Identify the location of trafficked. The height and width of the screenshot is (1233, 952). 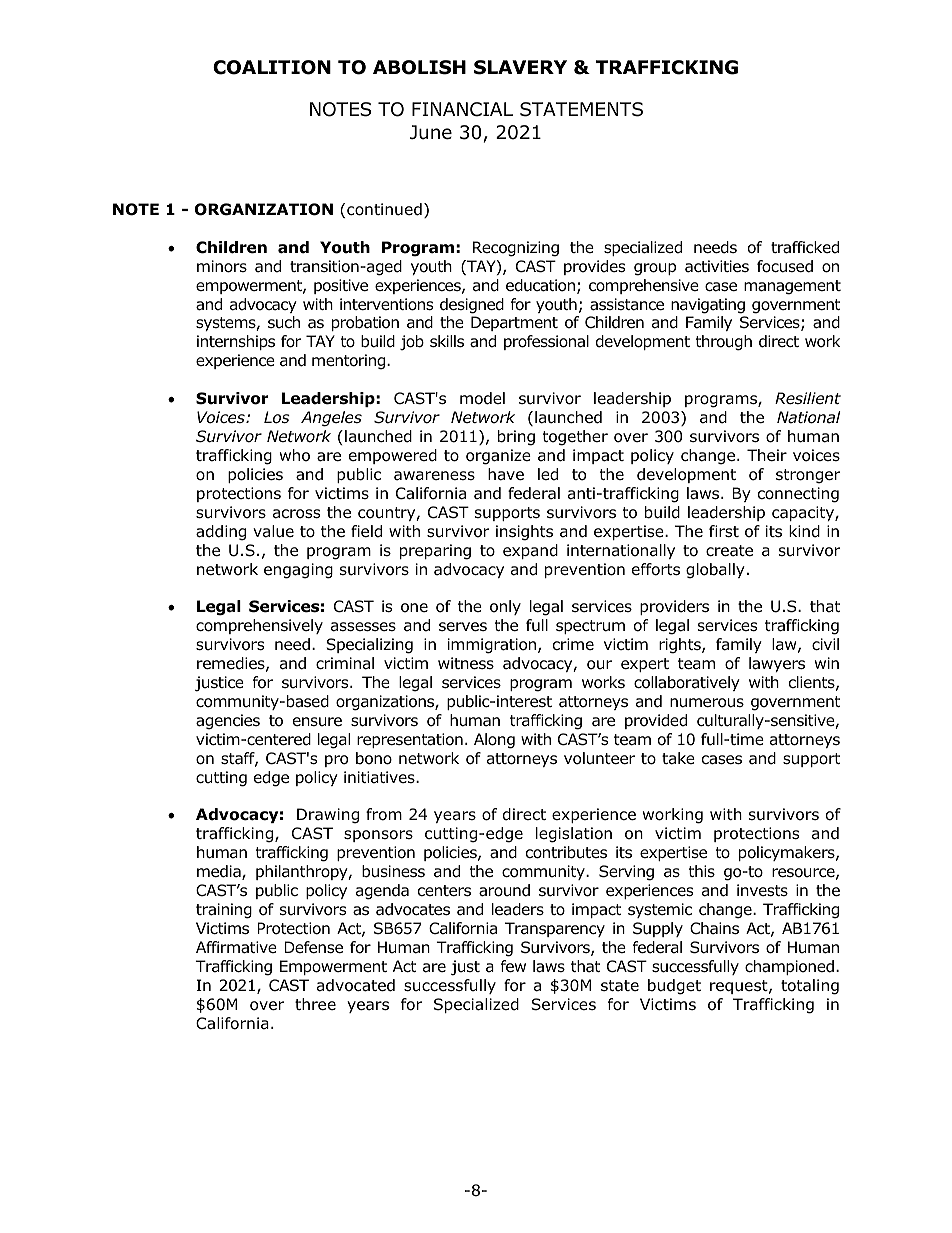
(805, 247).
